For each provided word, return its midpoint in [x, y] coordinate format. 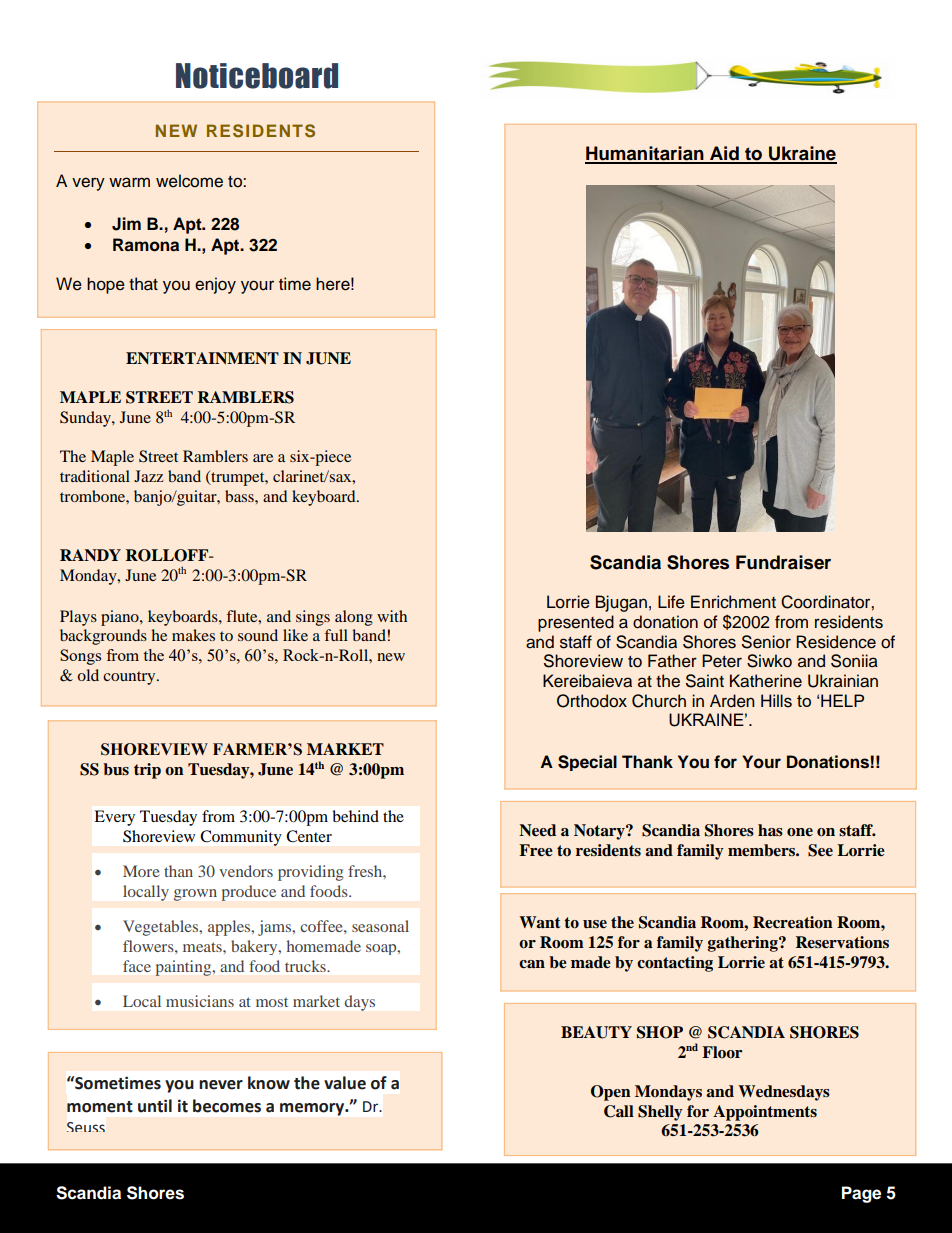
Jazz [148, 476]
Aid [724, 154]
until [155, 1106]
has [770, 830]
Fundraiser [783, 562]
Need [537, 830]
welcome [189, 181]
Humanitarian [645, 154]
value [345, 1083]
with [392, 616]
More [141, 871]
